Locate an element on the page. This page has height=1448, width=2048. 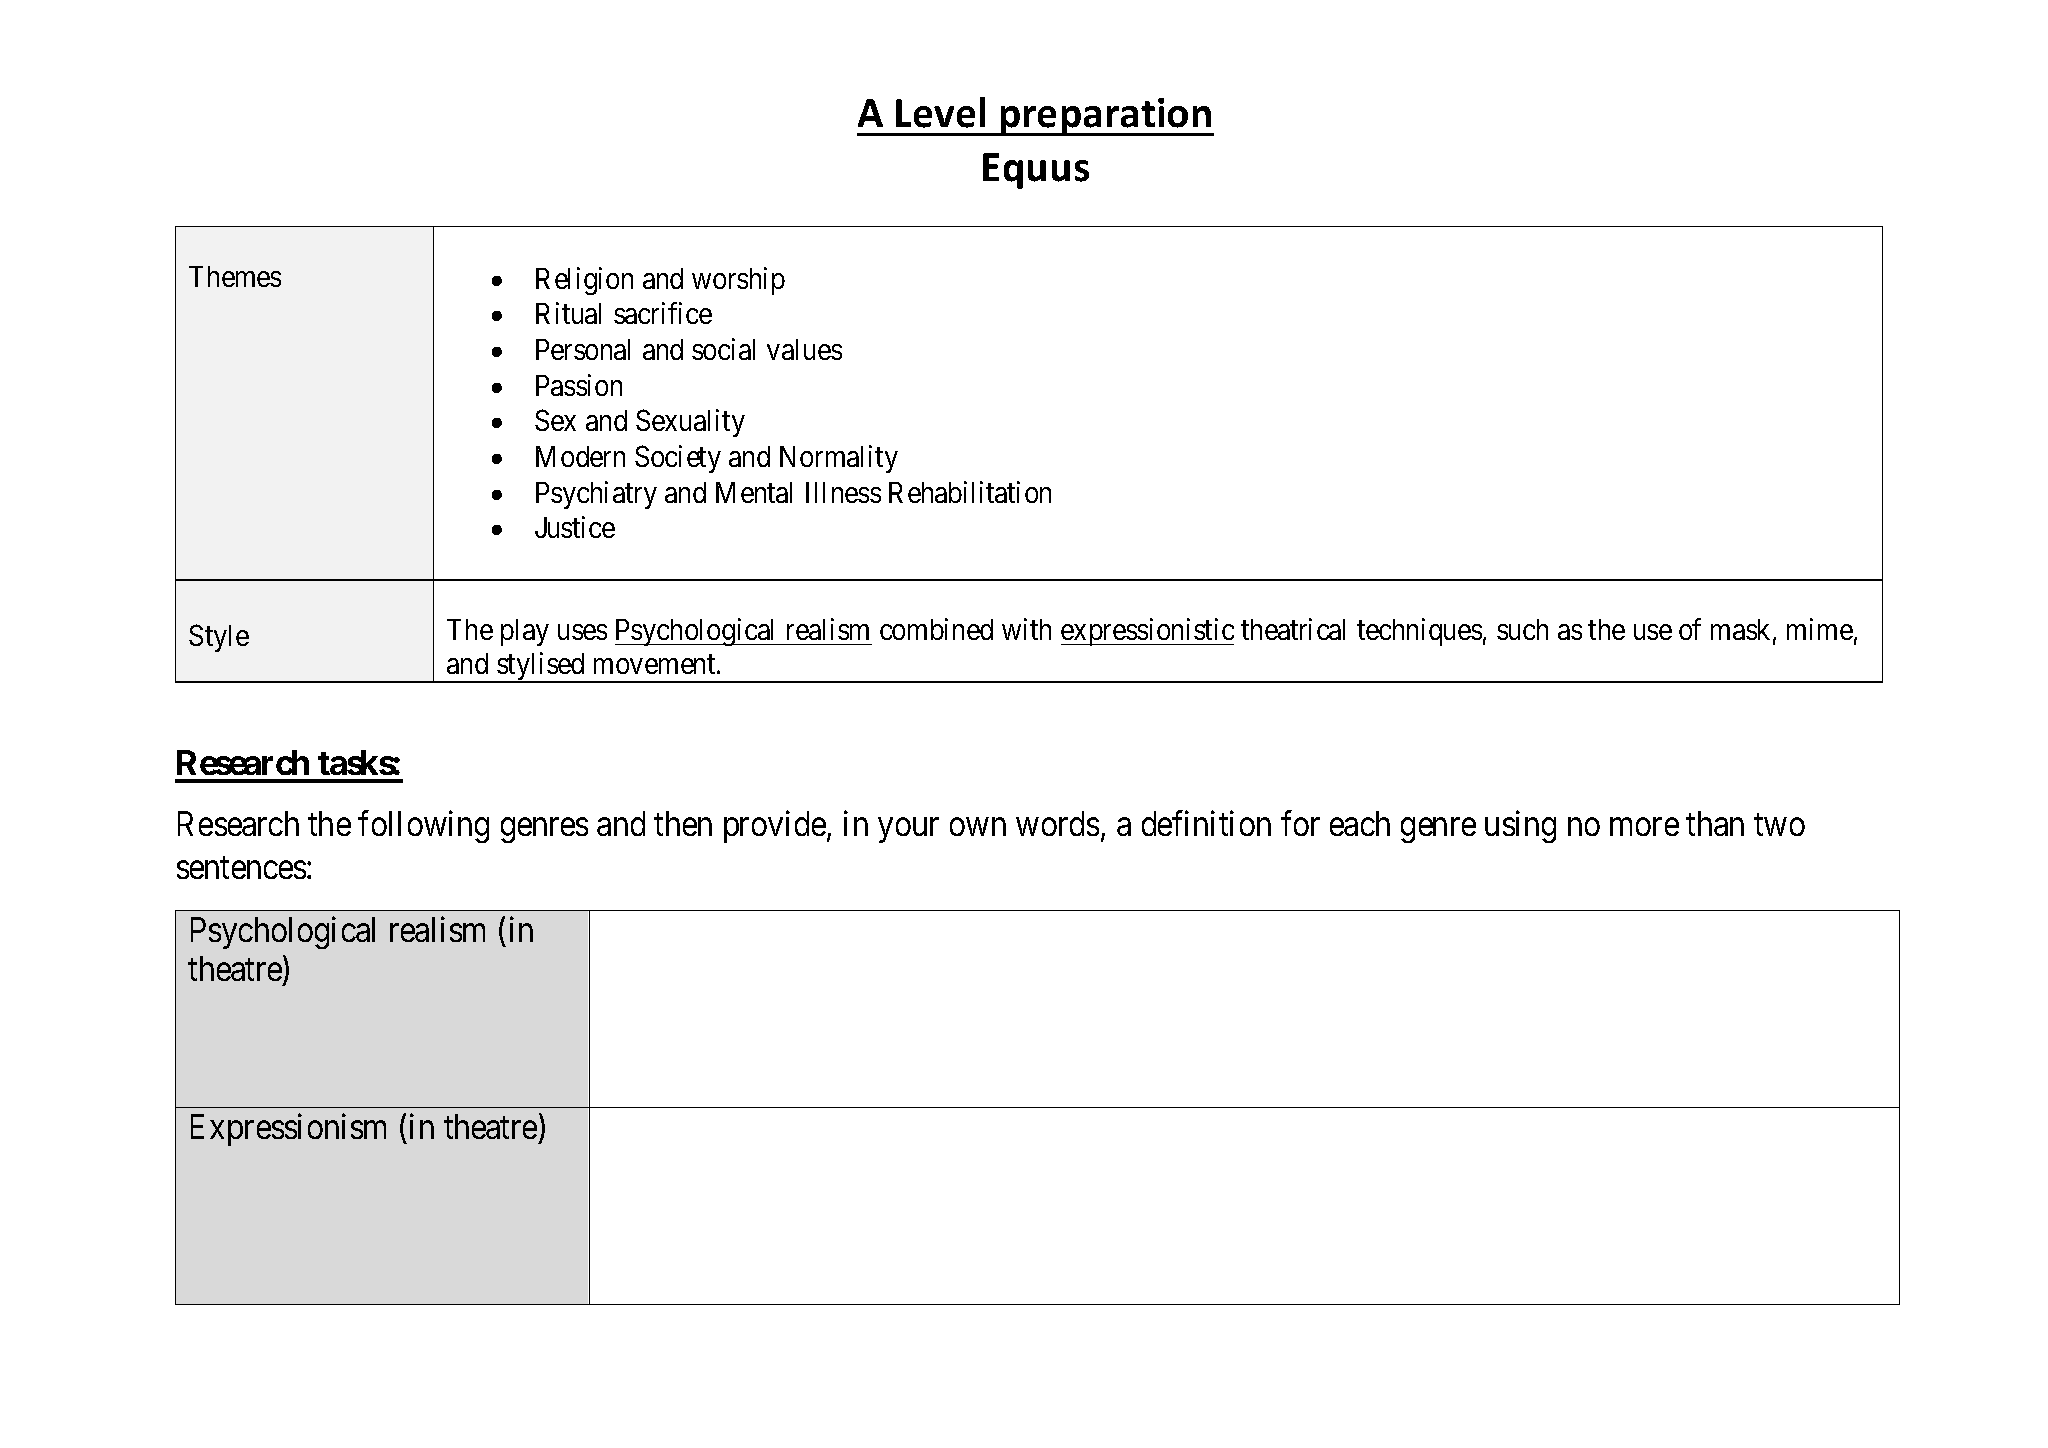
Equus is located at coordinates (1036, 171).
